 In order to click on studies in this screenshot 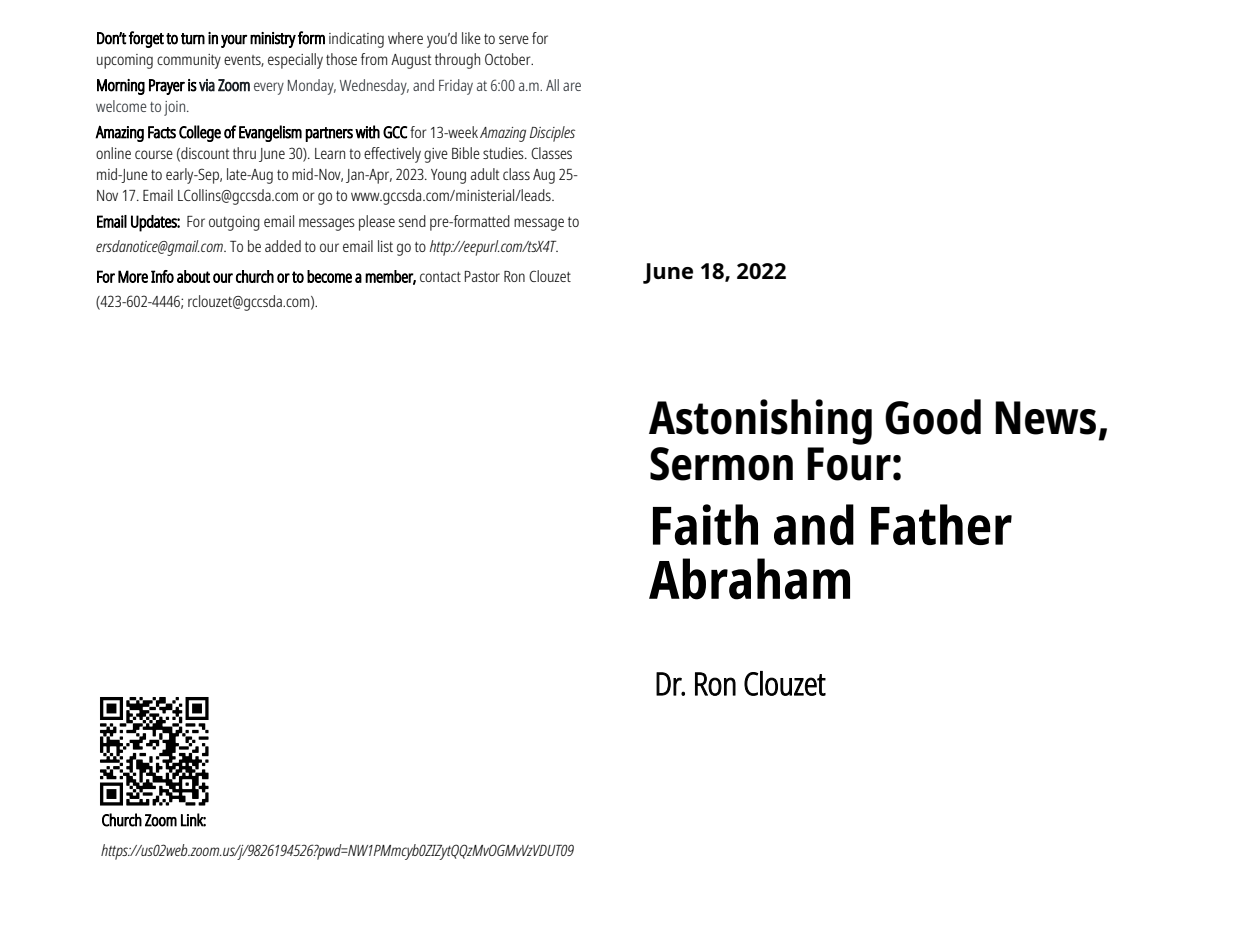, I will do `click(504, 153)`.
